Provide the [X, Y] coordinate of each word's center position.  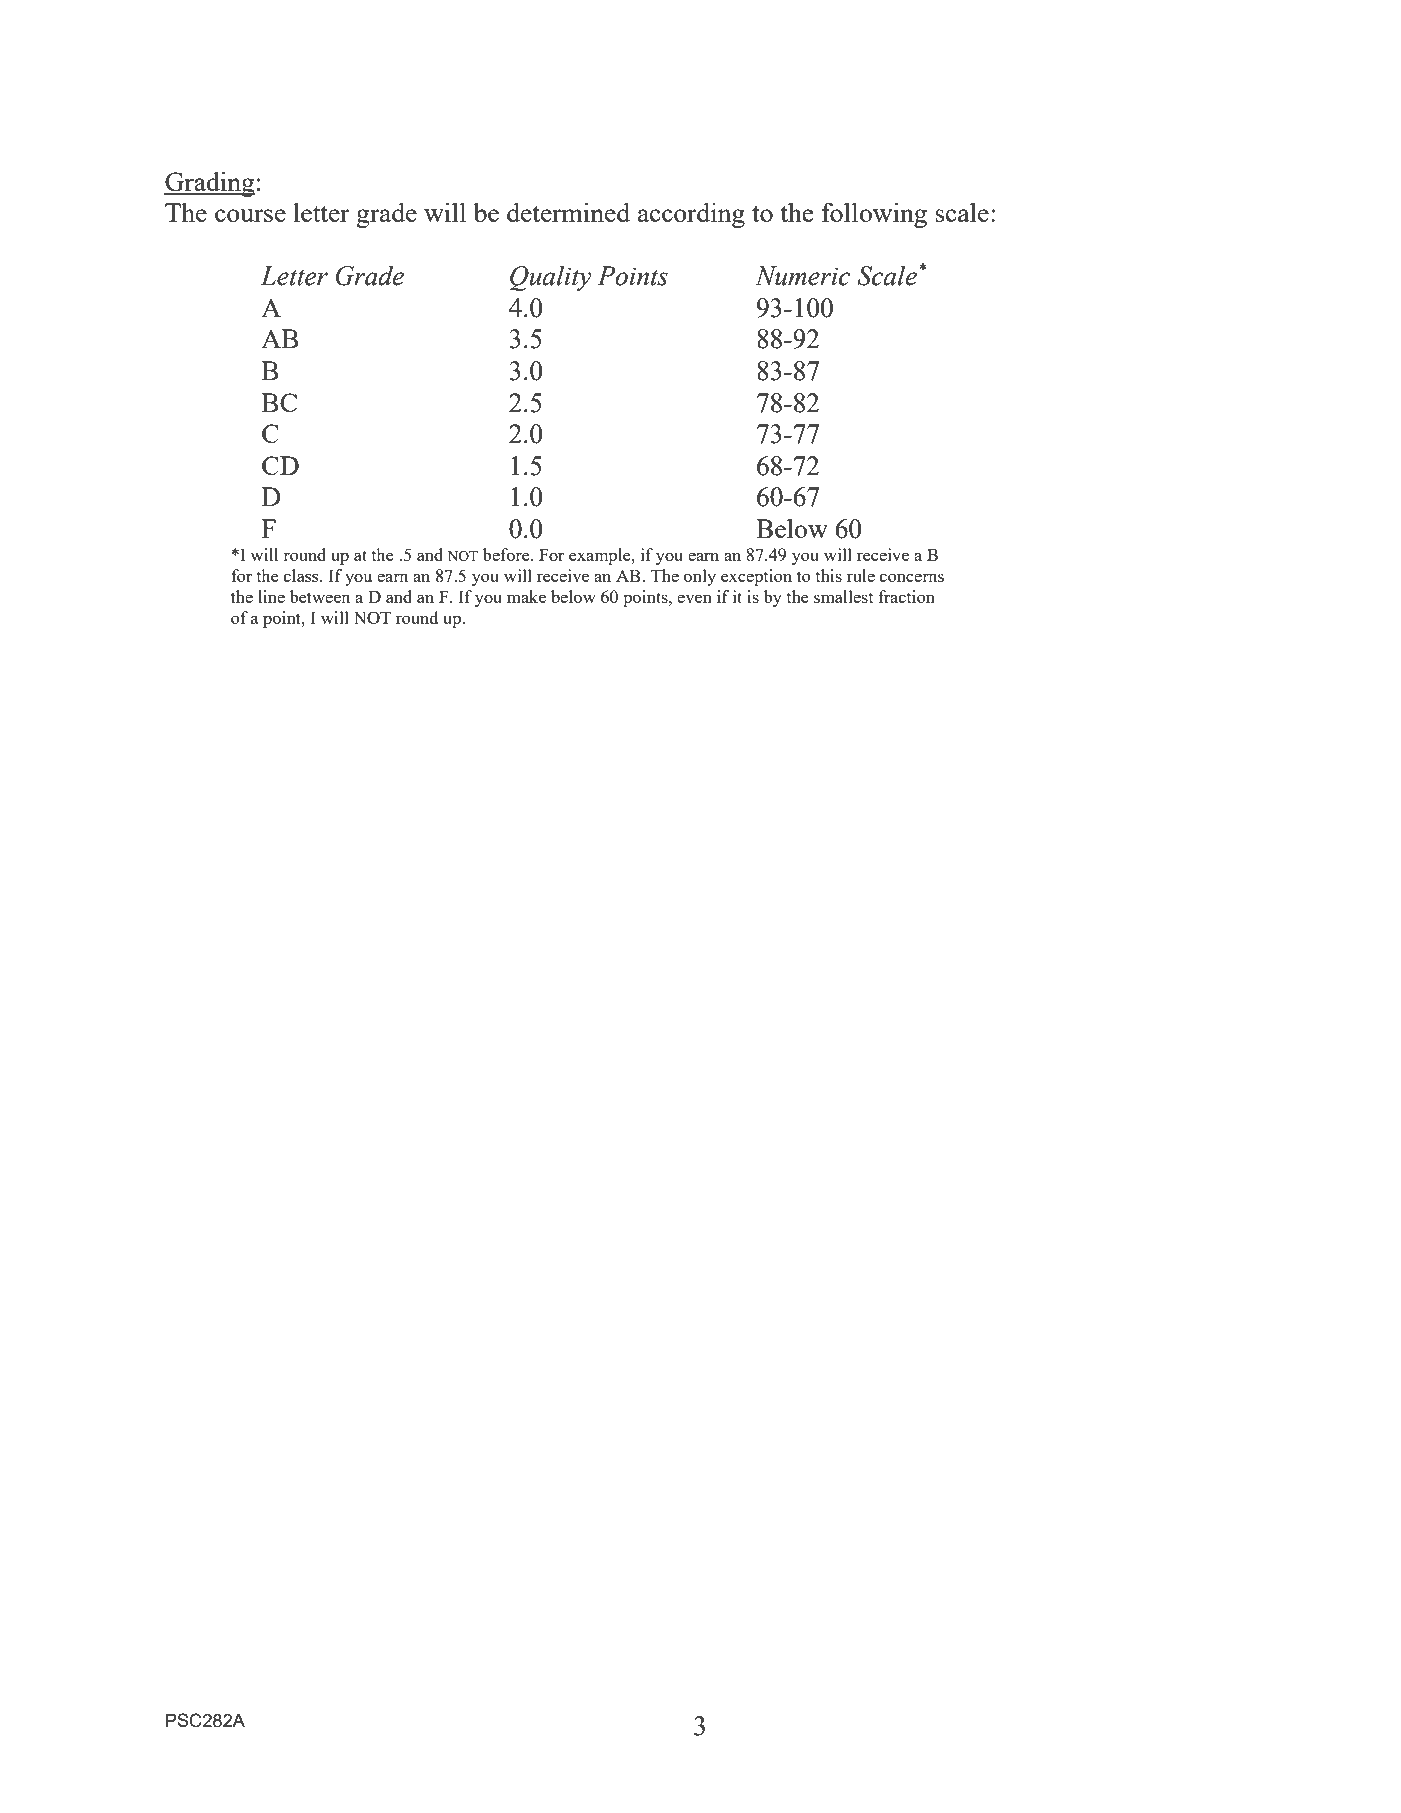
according [691, 215]
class [302, 575]
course [250, 215]
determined [568, 212]
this [828, 575]
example [601, 556]
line [271, 596]
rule [861, 575]
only [700, 577]
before [507, 554]
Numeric [802, 276]
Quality [550, 278]
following [874, 215]
